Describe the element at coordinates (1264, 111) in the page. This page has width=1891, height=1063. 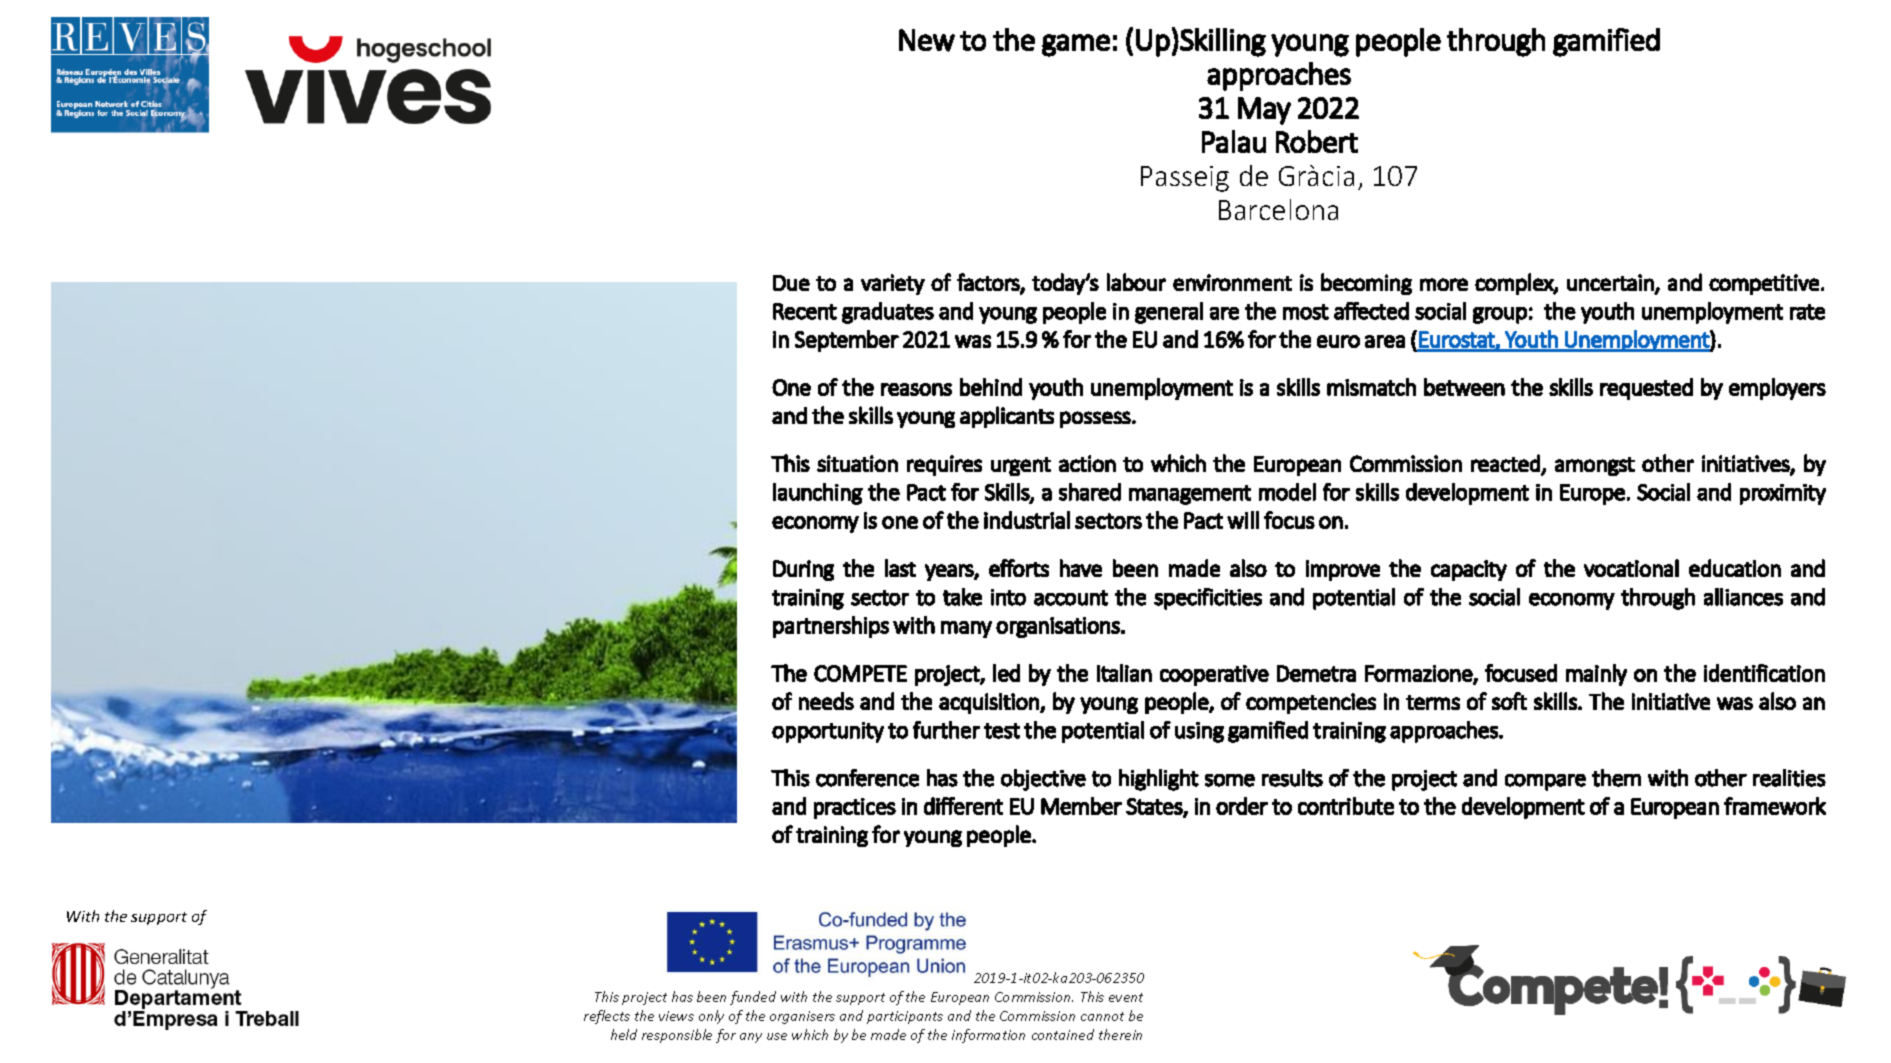
I see `May` at that location.
